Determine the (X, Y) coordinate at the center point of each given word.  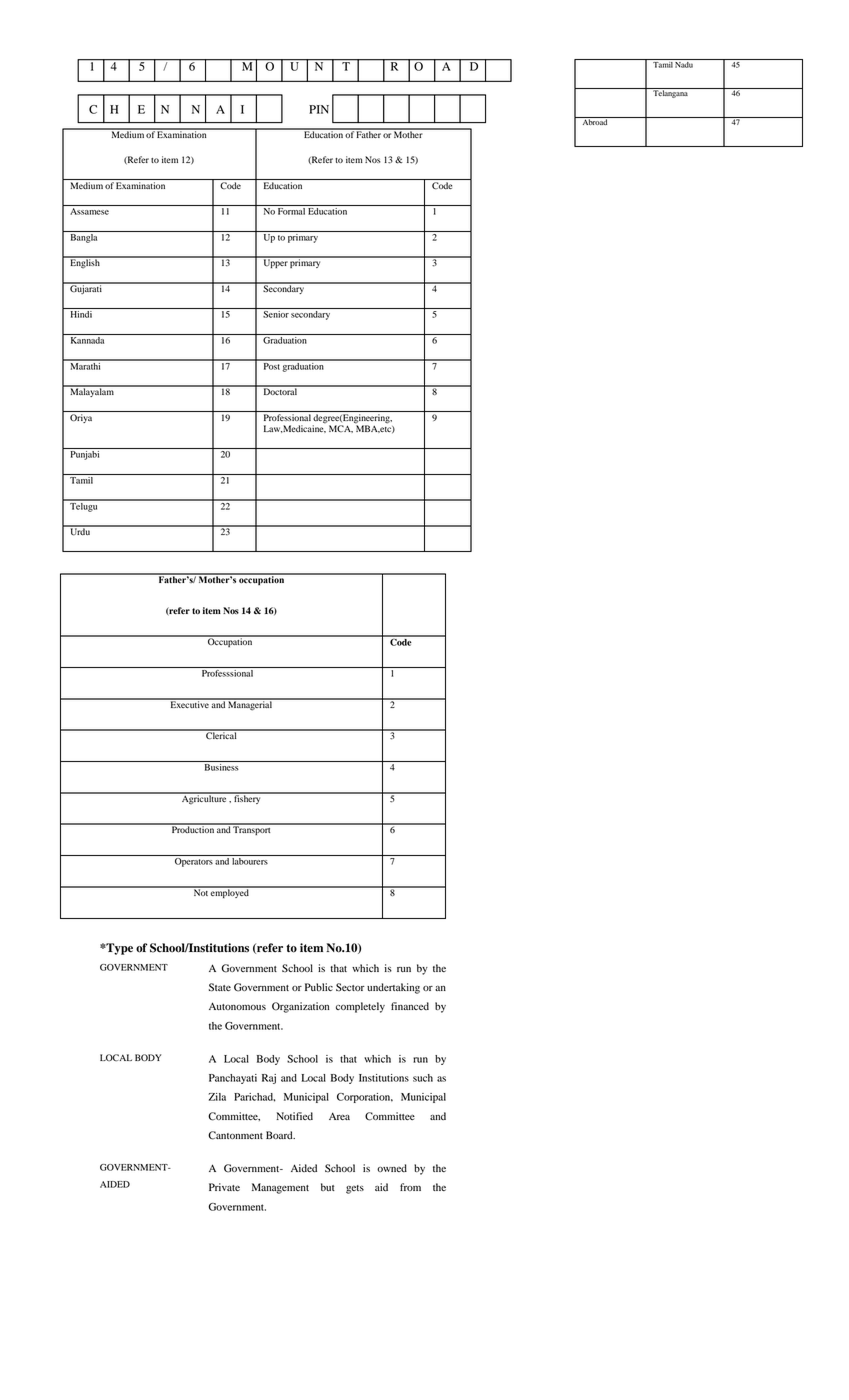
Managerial (250, 705)
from (410, 1187)
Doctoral (280, 390)
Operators (194, 862)
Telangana (670, 93)
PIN (319, 109)
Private (224, 1187)
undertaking (393, 988)
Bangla (84, 237)
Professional (287, 417)
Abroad (595, 121)
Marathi (85, 365)
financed (410, 1006)
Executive (189, 703)
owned (392, 1168)
